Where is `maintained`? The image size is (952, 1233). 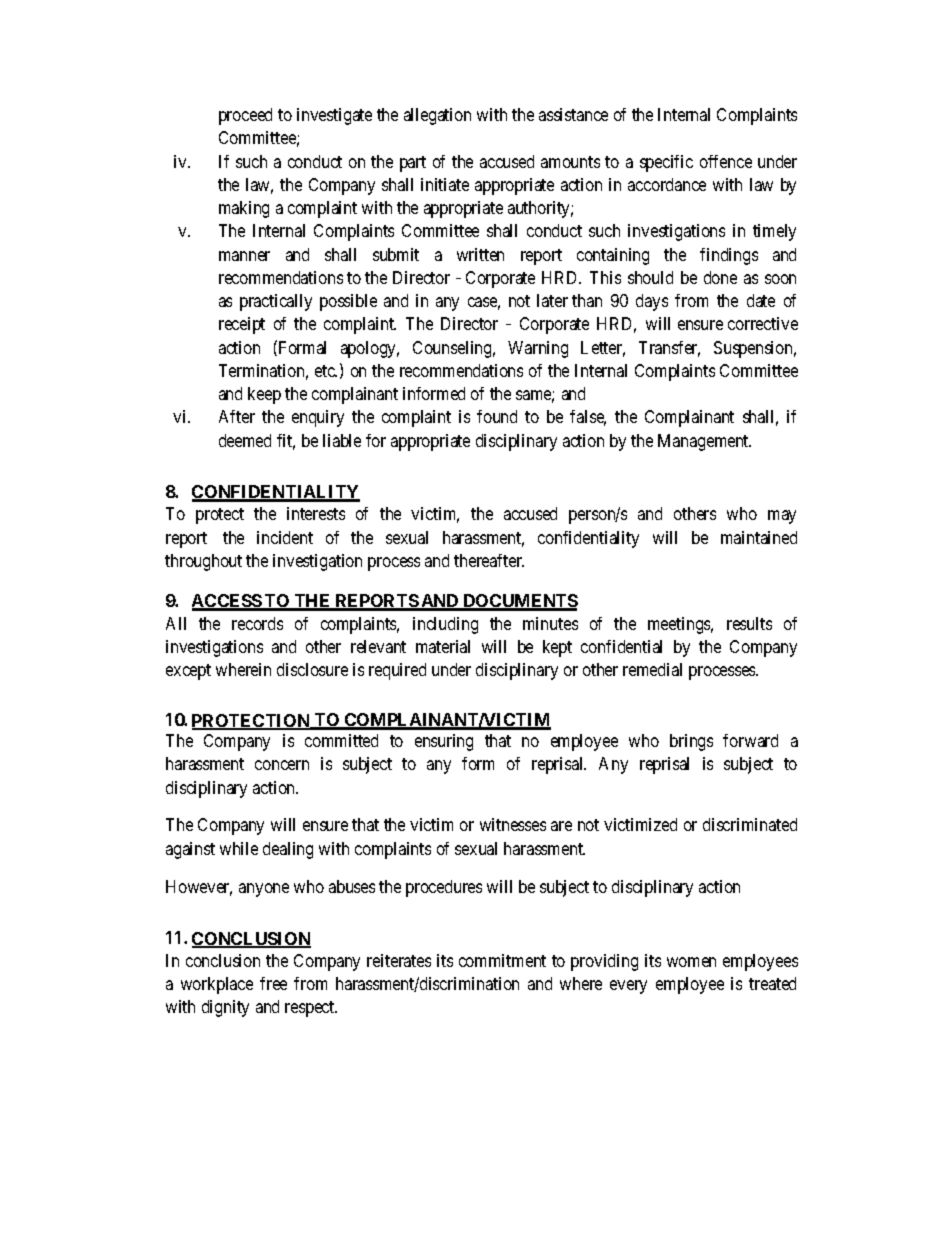 maintained is located at coordinates (759, 537).
